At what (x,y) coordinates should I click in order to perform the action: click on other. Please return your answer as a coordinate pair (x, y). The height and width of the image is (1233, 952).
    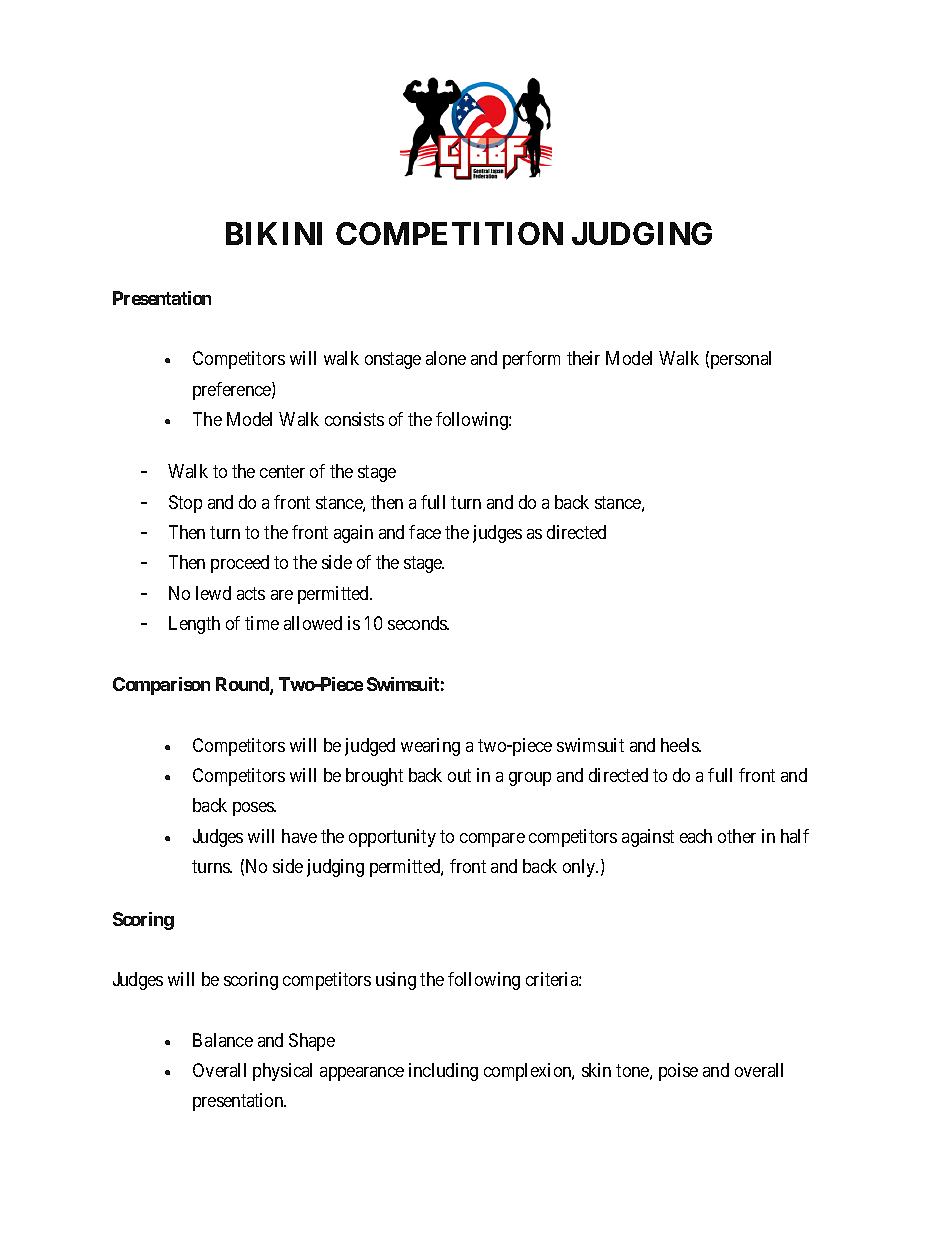
    Looking at the image, I should click on (737, 836).
